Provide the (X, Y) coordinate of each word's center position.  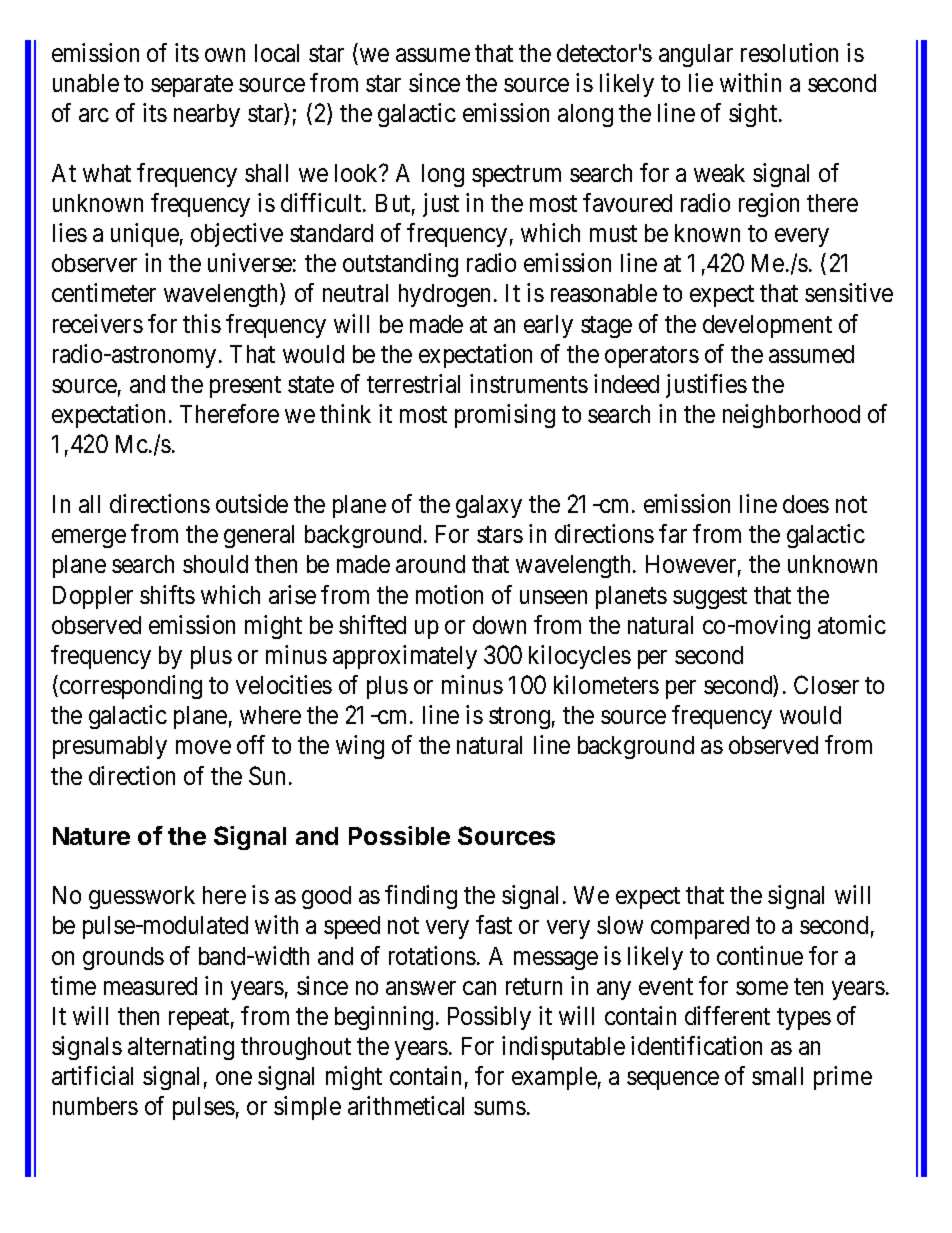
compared (700, 927)
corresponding (131, 687)
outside (252, 503)
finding (421, 897)
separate (192, 86)
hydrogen (444, 295)
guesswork (142, 897)
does (806, 504)
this (202, 323)
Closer (826, 684)
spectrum (516, 176)
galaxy (489, 506)
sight (754, 115)
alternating (181, 1048)
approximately (405, 657)
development (767, 326)
